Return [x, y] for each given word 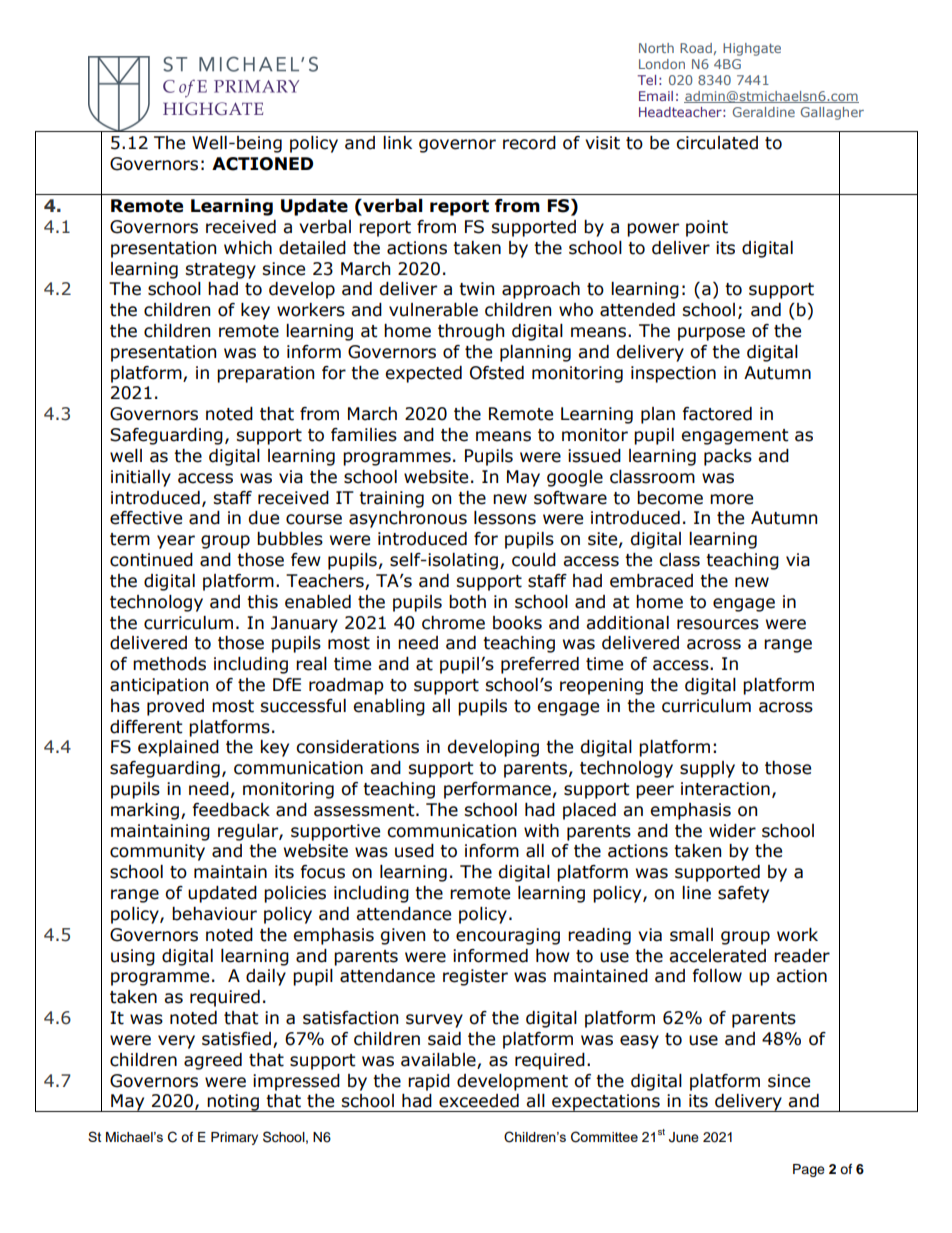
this [262, 602]
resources [718, 624]
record [529, 143]
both [467, 602]
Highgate [752, 49]
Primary [234, 1138]
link [397, 142]
